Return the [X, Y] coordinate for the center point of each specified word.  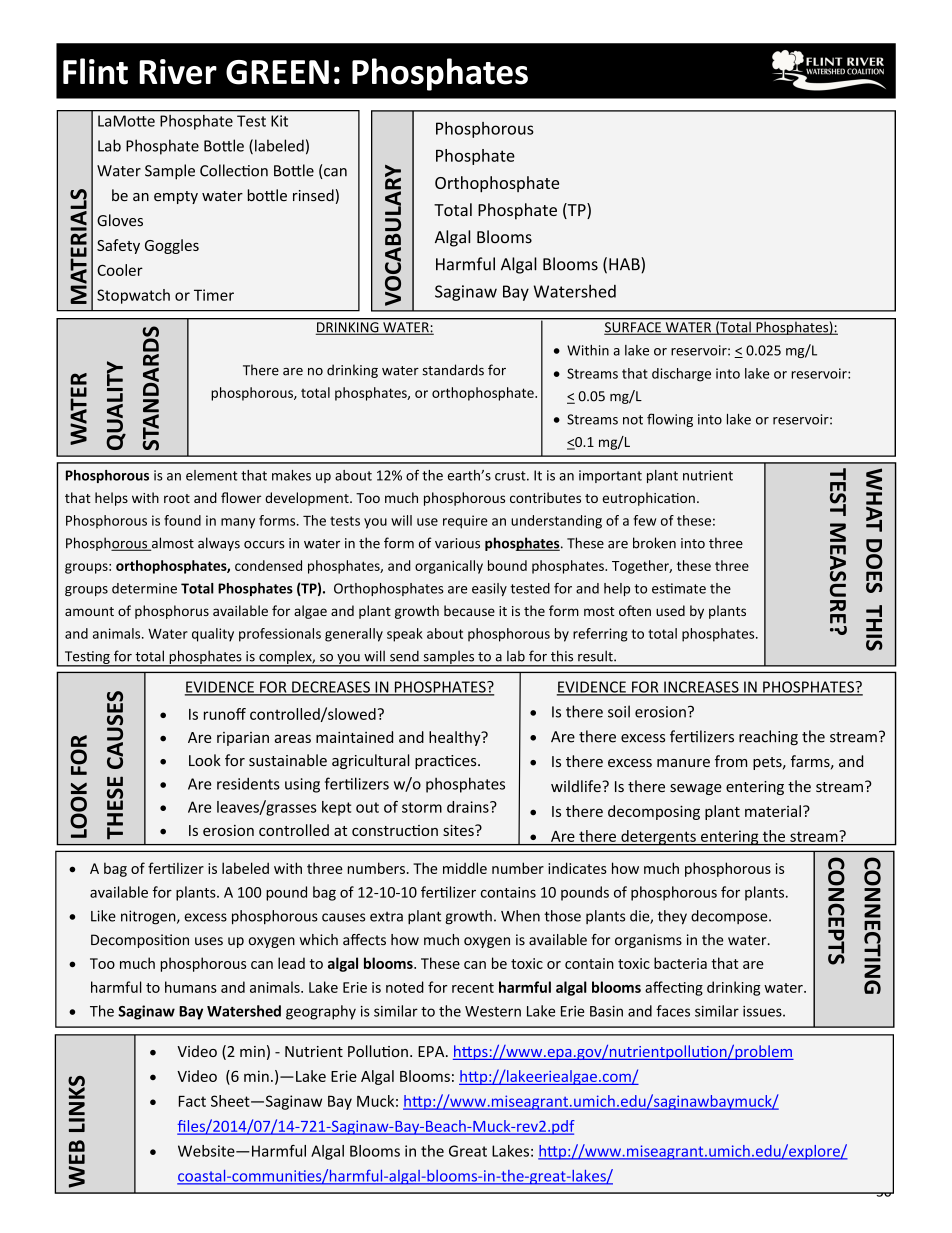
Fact [192, 1101]
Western [493, 1011]
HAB [625, 265]
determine [144, 588]
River [178, 72]
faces [673, 1011]
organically [449, 567]
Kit [279, 121]
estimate [679, 588]
